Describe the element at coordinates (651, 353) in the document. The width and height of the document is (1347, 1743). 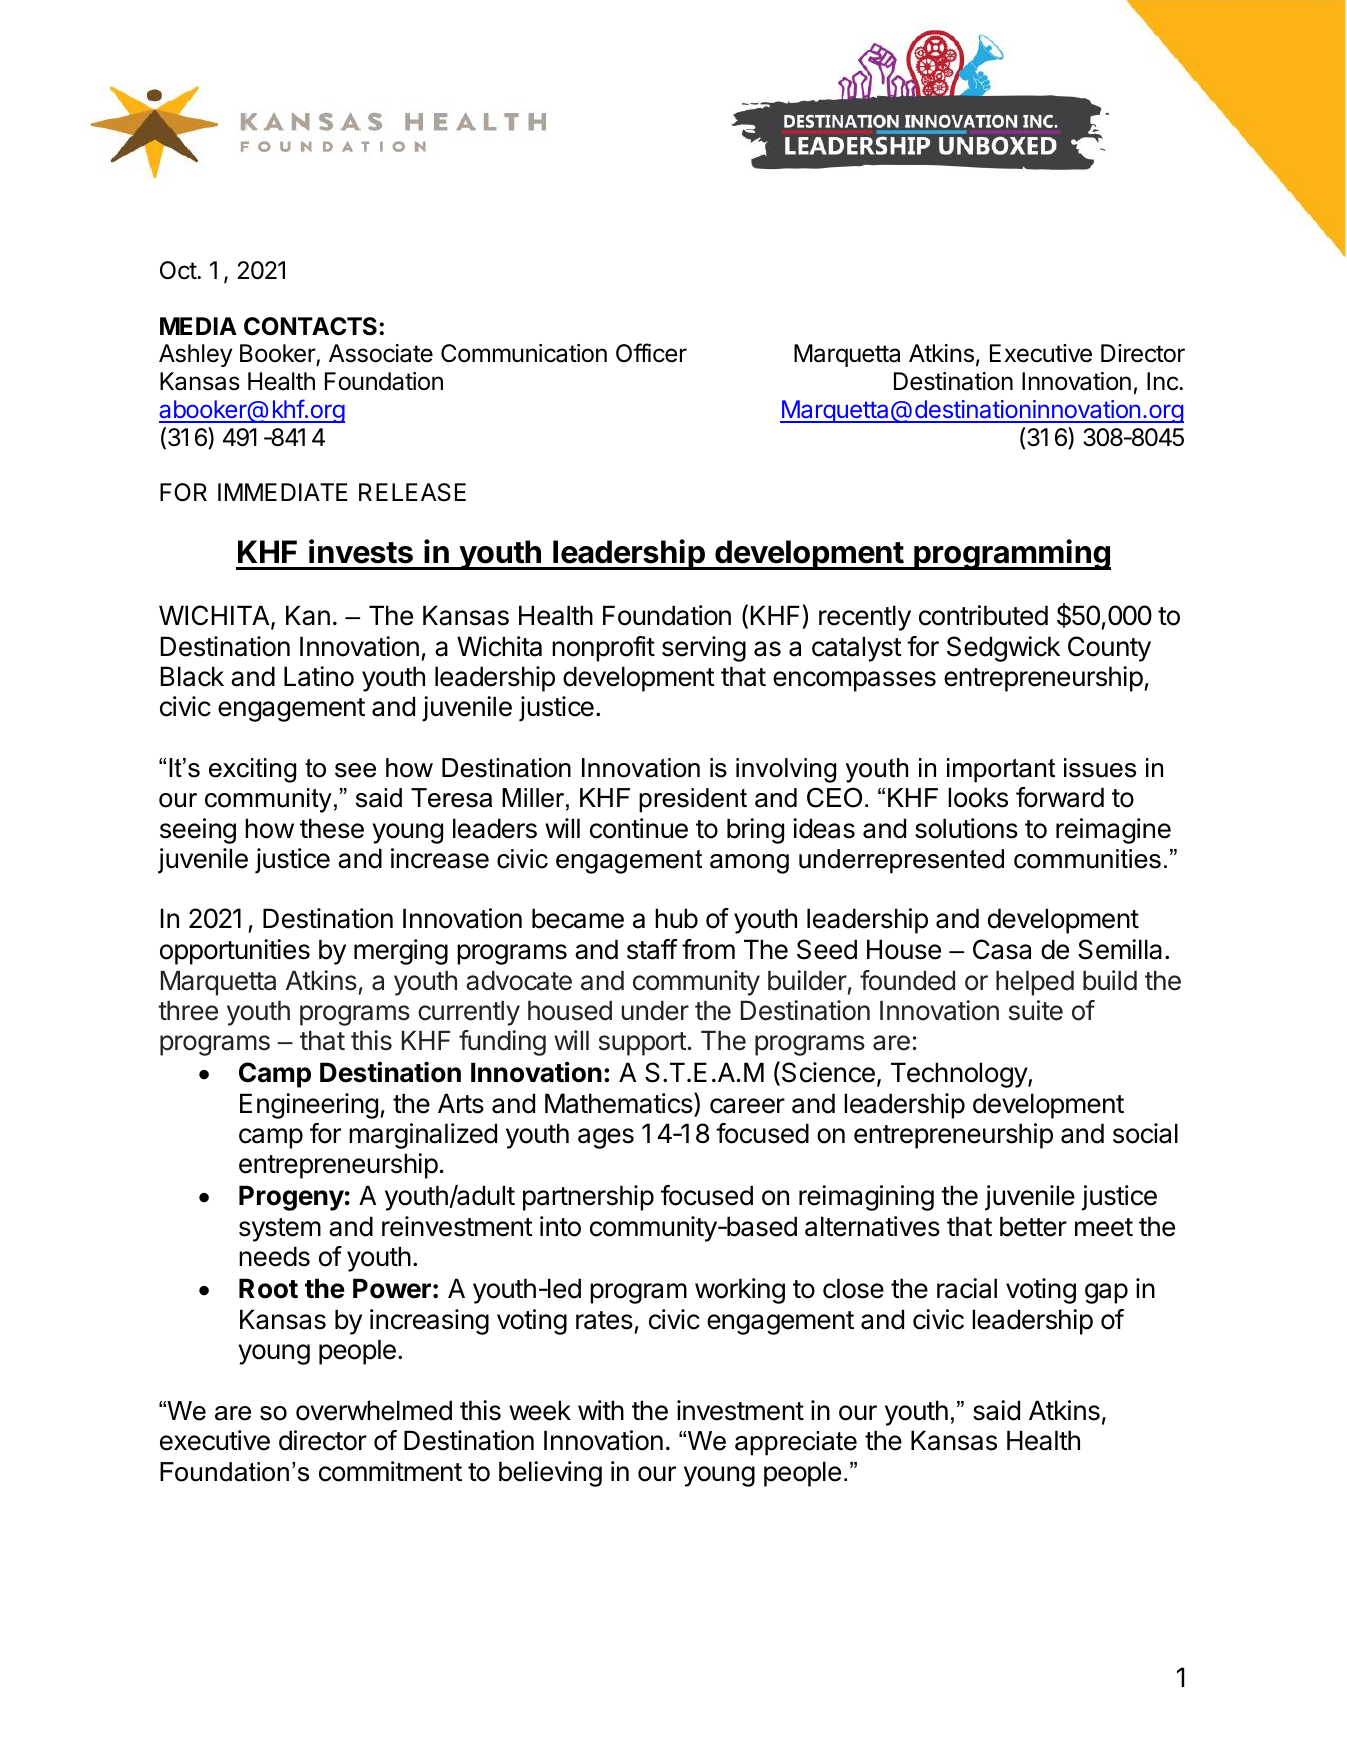
I see `Officer` at that location.
